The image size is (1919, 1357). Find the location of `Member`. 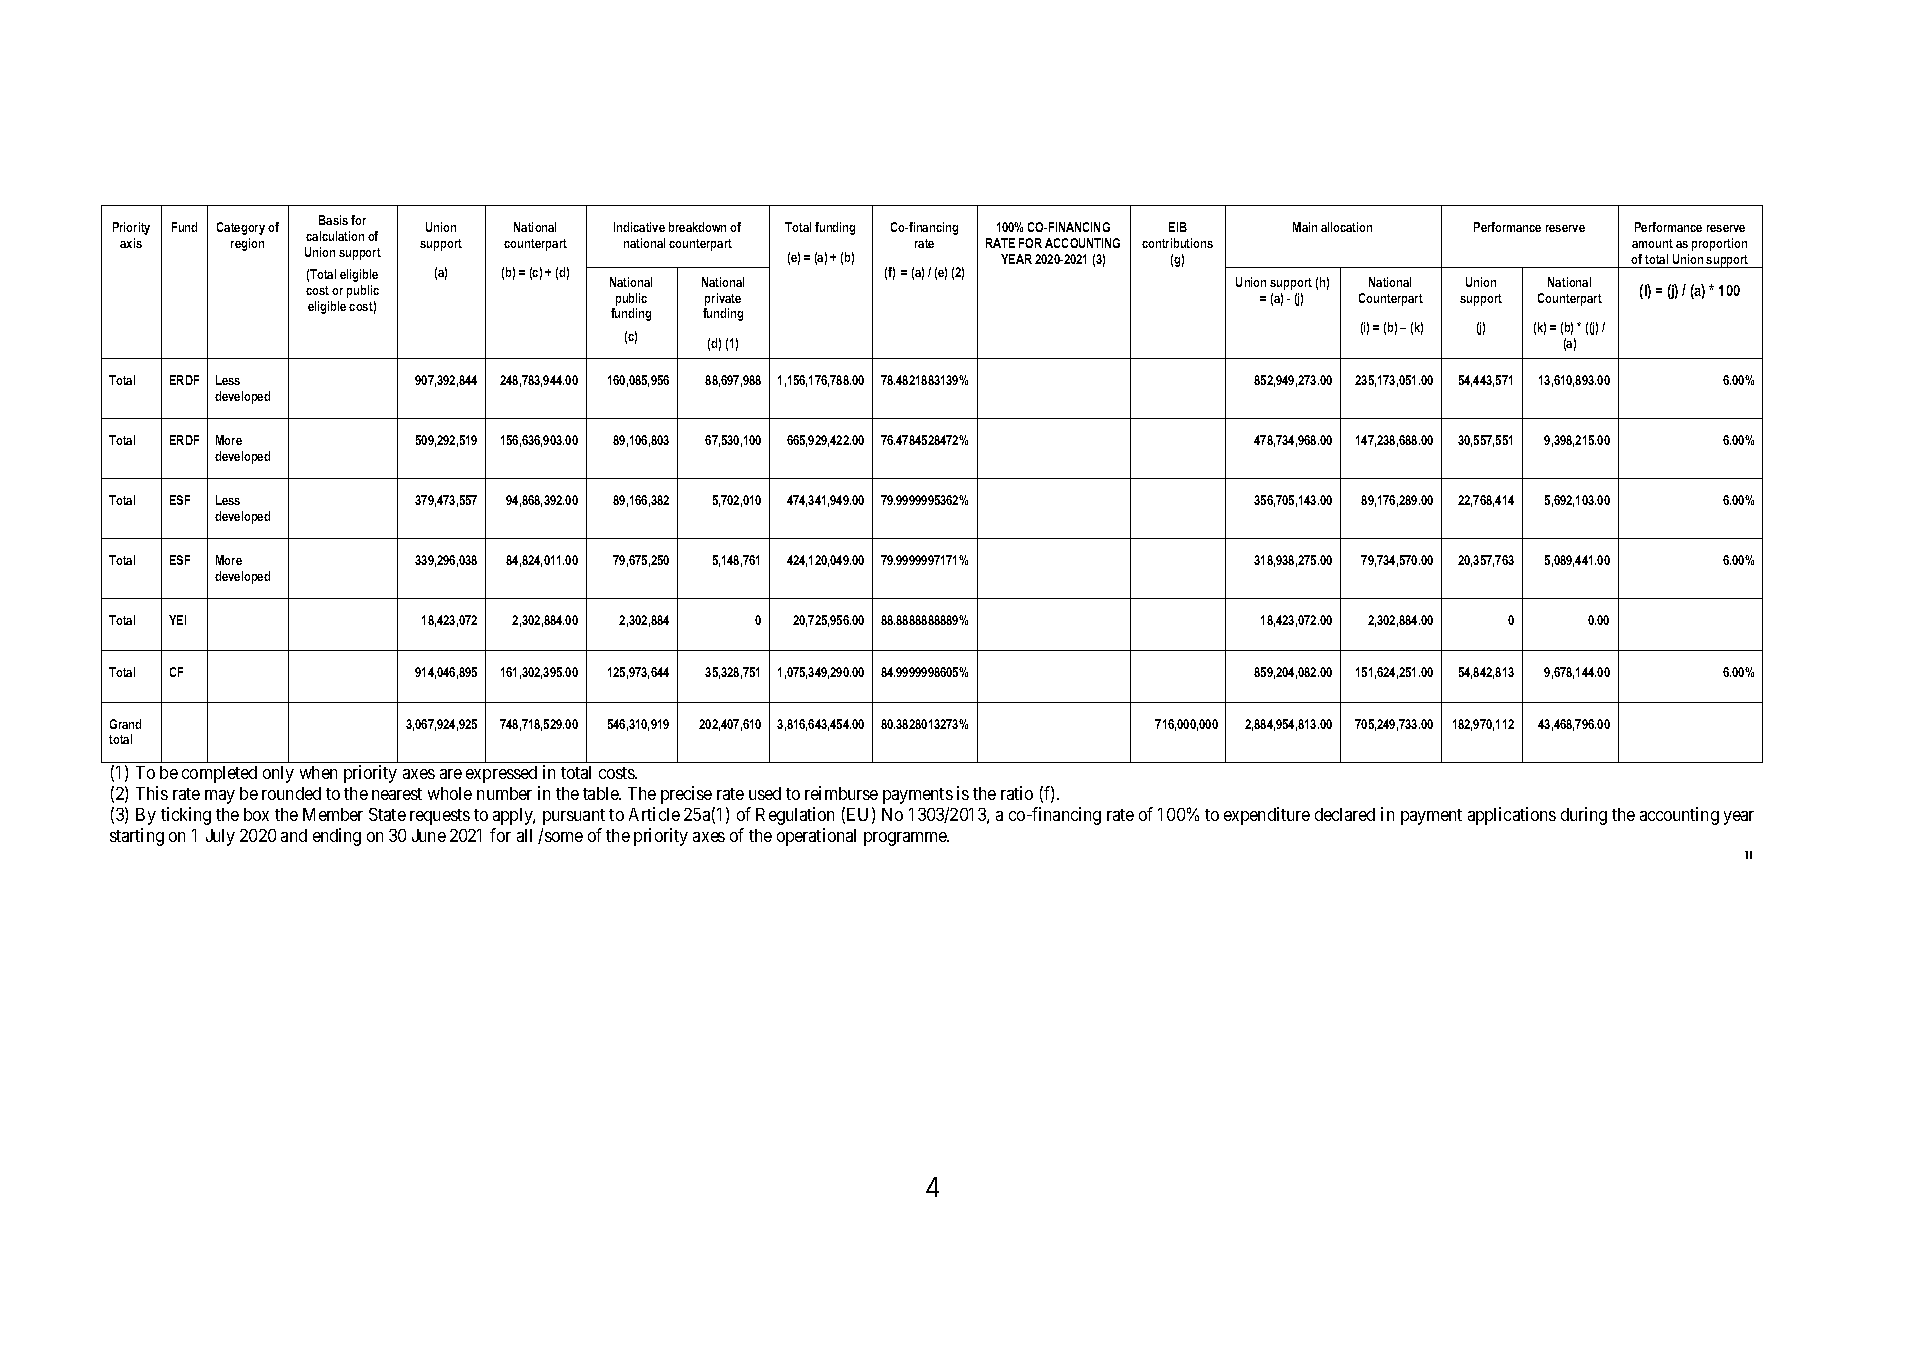

Member is located at coordinates (333, 814).
